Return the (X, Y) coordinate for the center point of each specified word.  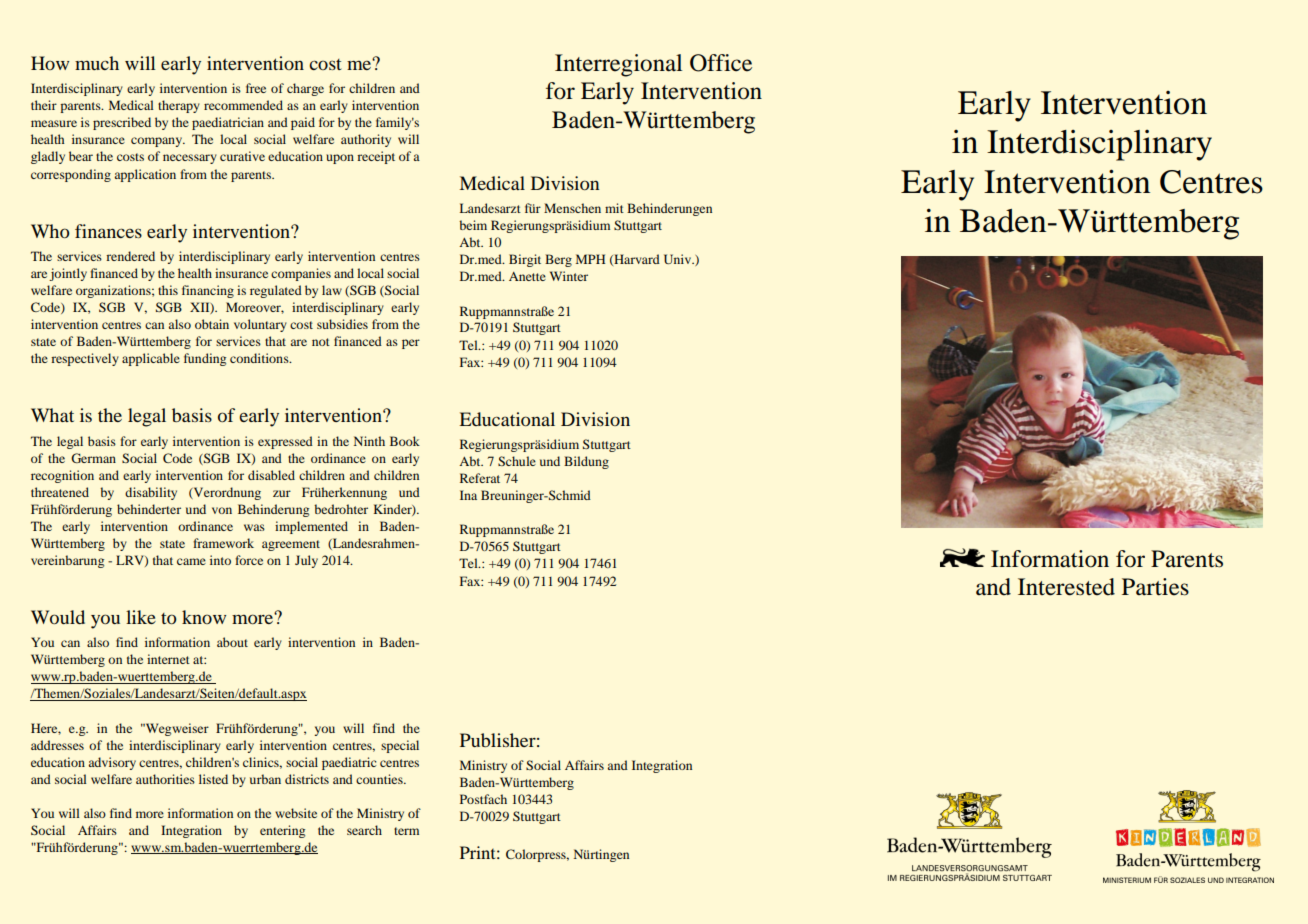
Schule (517, 461)
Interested (1066, 587)
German (93, 458)
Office (721, 63)
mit (614, 208)
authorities (165, 779)
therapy (179, 106)
